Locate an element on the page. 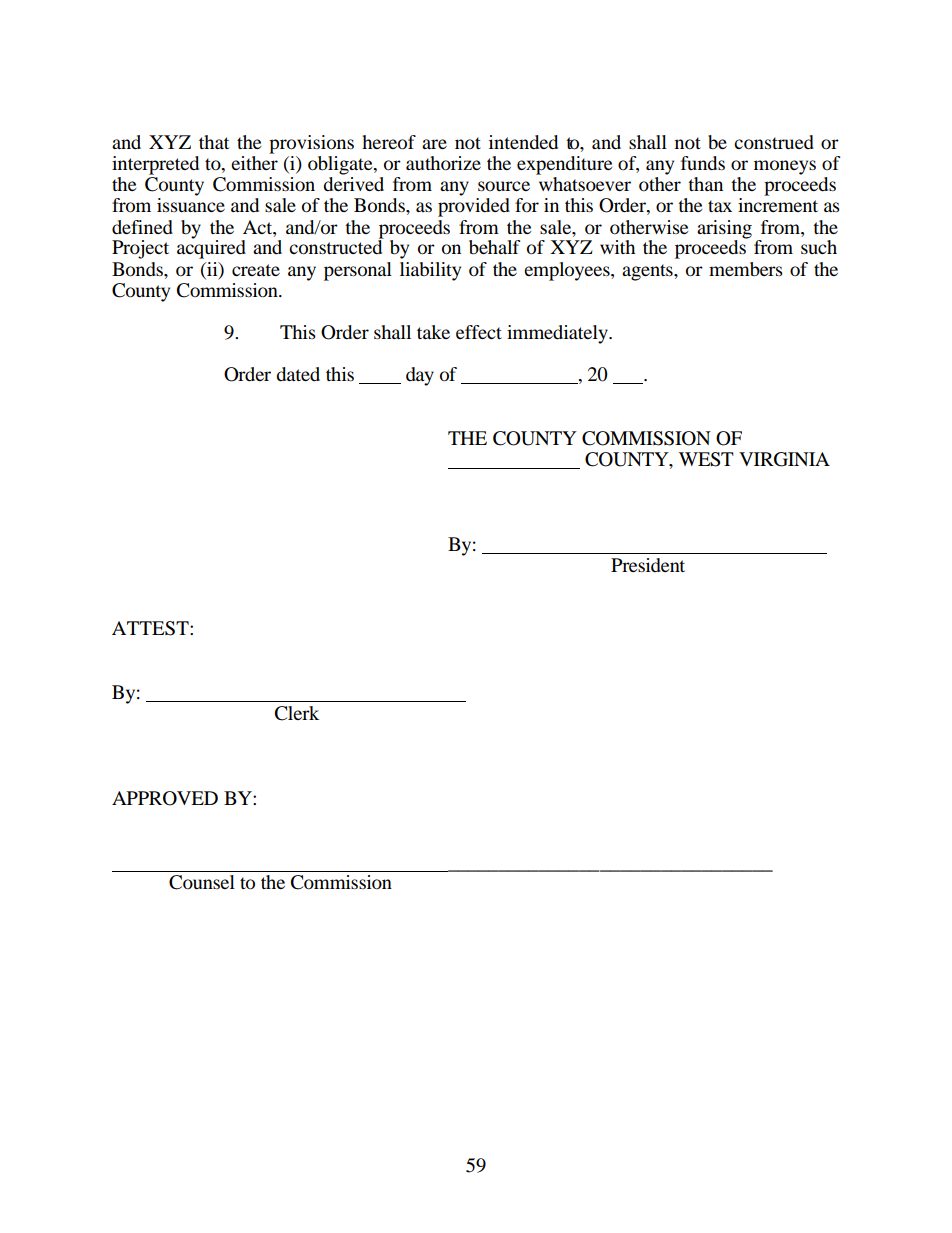  WEST is located at coordinates (706, 459).
